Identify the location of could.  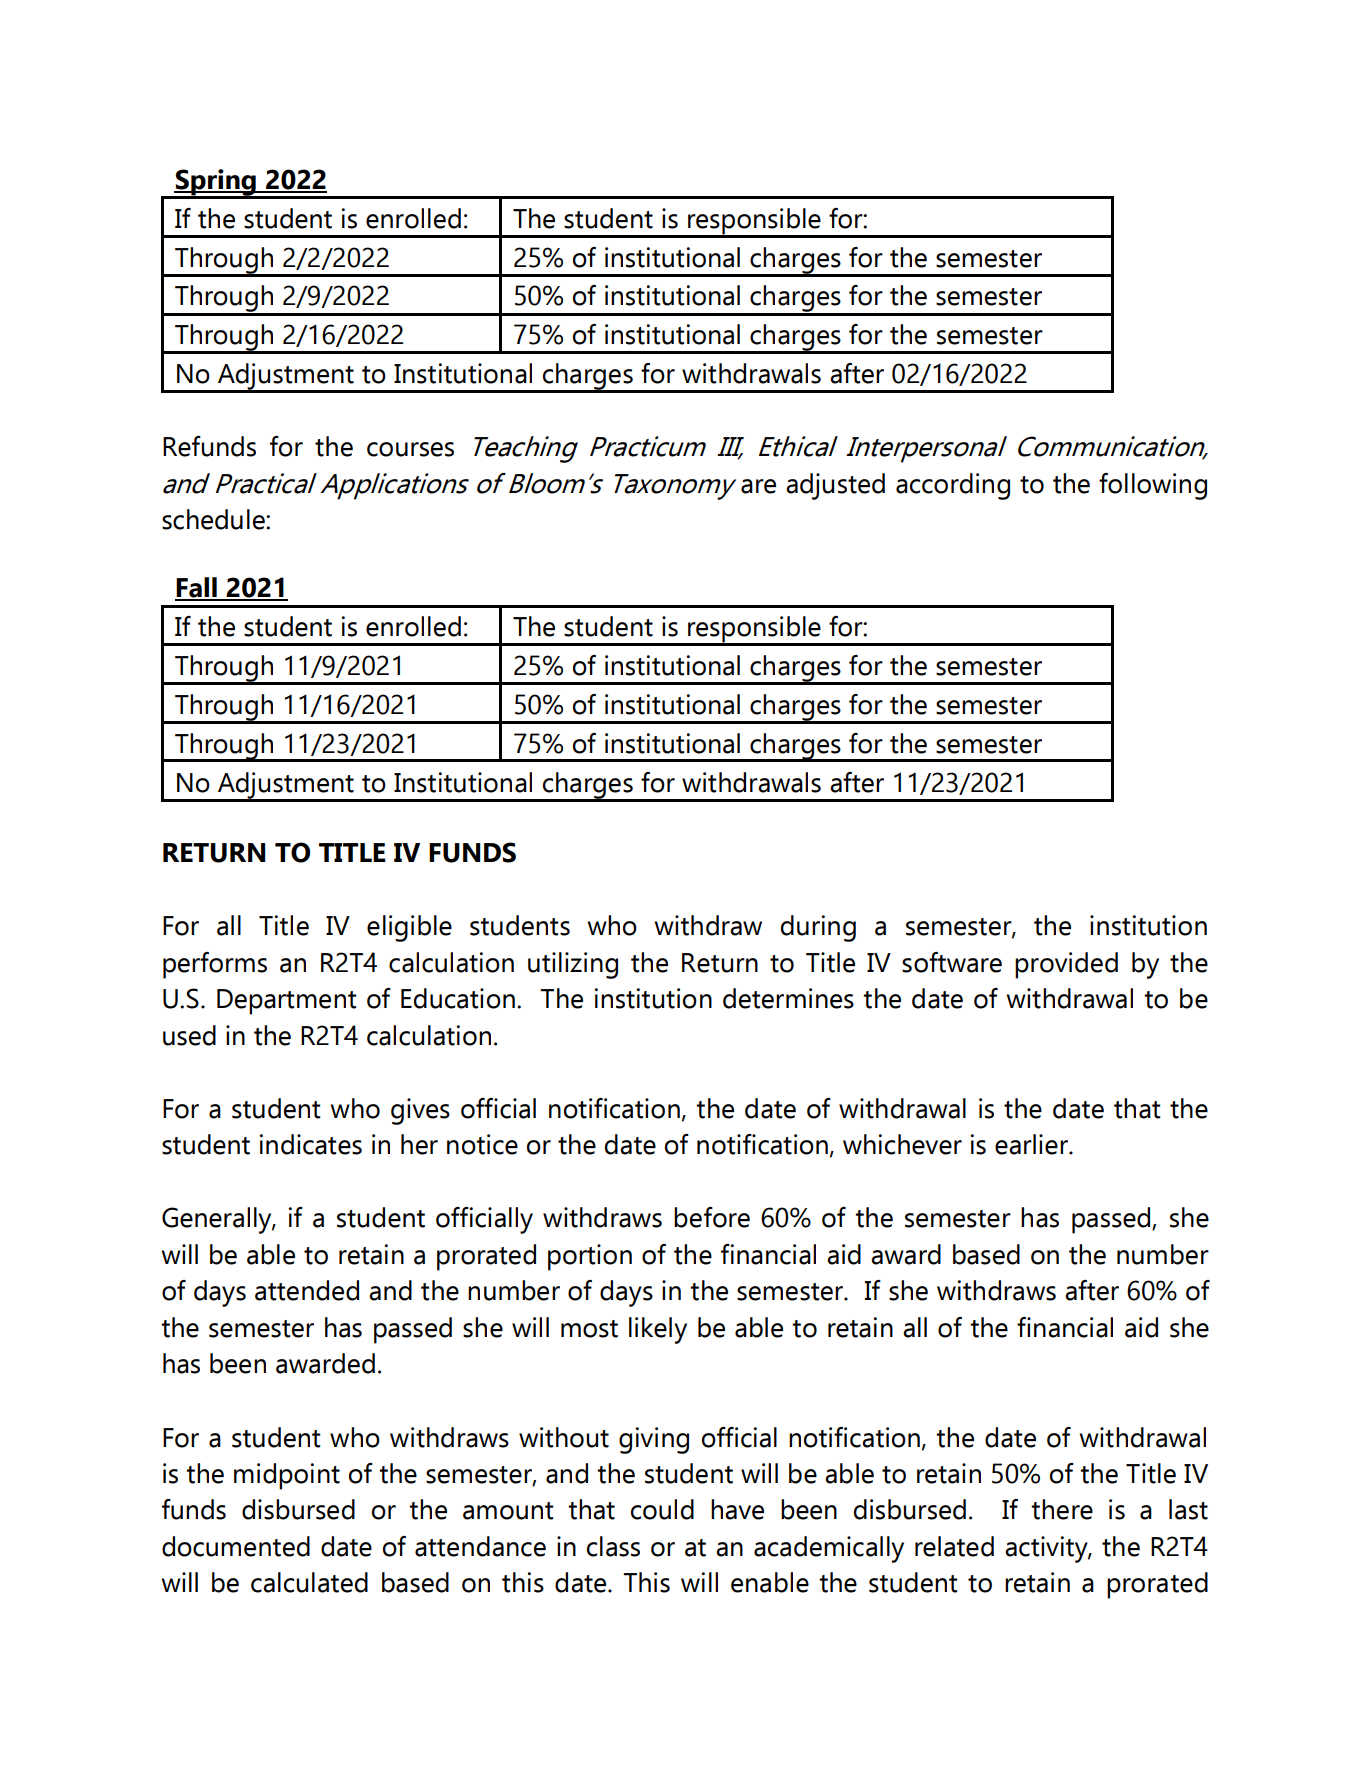
(662, 1509).
